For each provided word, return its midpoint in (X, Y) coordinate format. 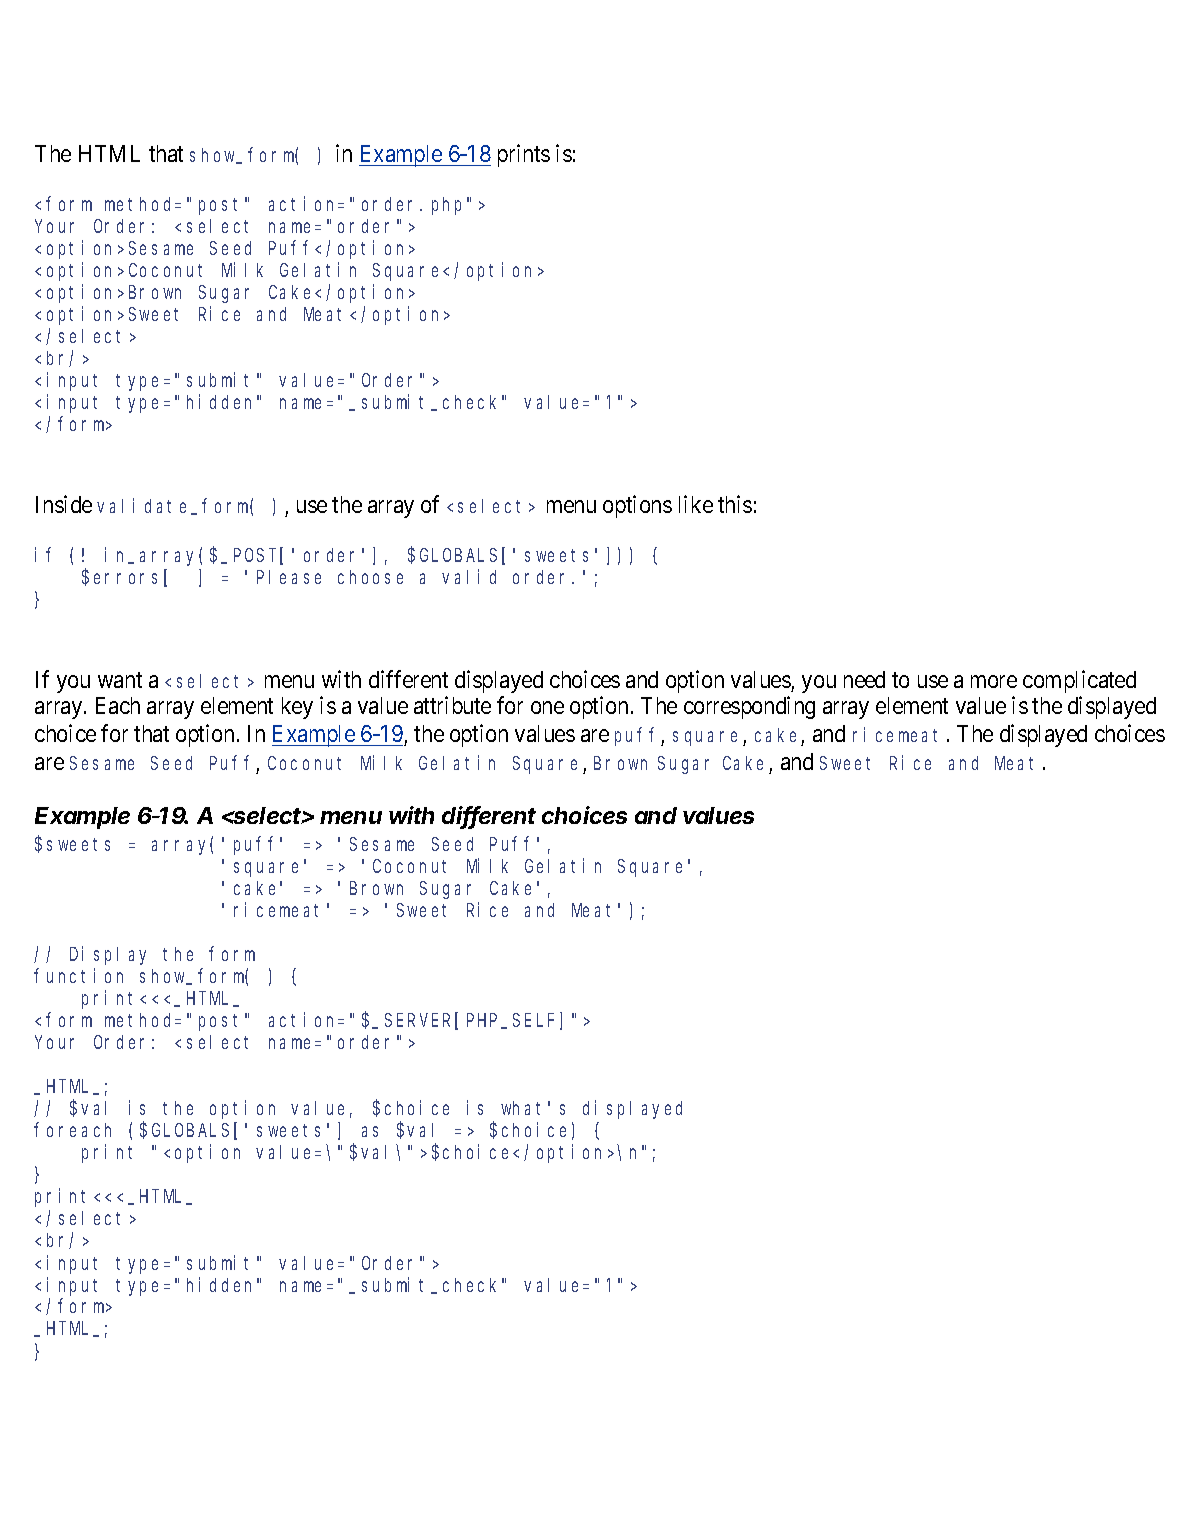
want (120, 680)
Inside (64, 504)
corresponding (749, 707)
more (994, 681)
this (735, 504)
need (864, 679)
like (696, 504)
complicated (1079, 681)
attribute (452, 705)
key (297, 708)
